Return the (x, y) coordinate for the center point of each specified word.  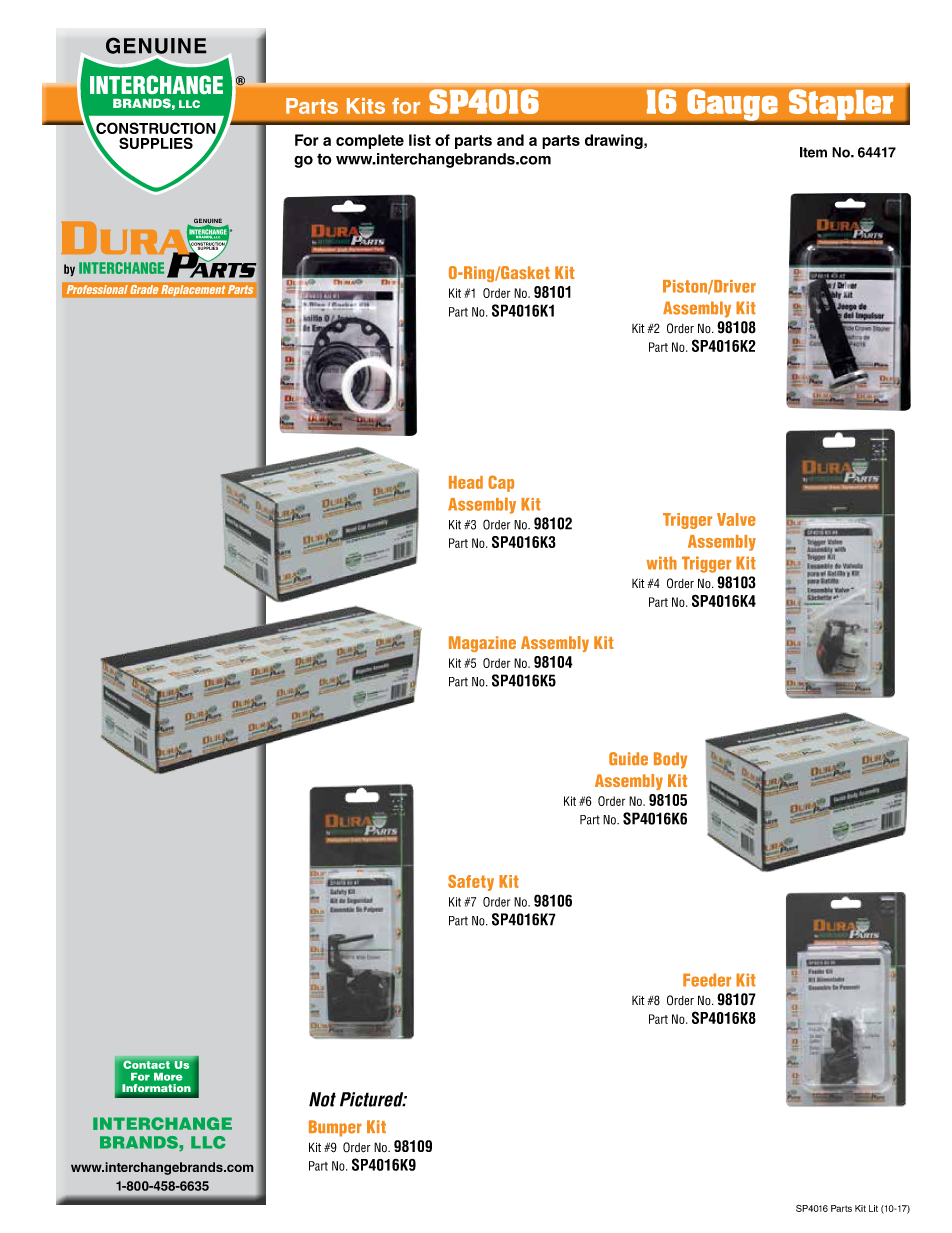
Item (813, 152)
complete (370, 141)
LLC (208, 1142)
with (662, 563)
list (420, 140)
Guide (628, 759)
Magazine (482, 644)
